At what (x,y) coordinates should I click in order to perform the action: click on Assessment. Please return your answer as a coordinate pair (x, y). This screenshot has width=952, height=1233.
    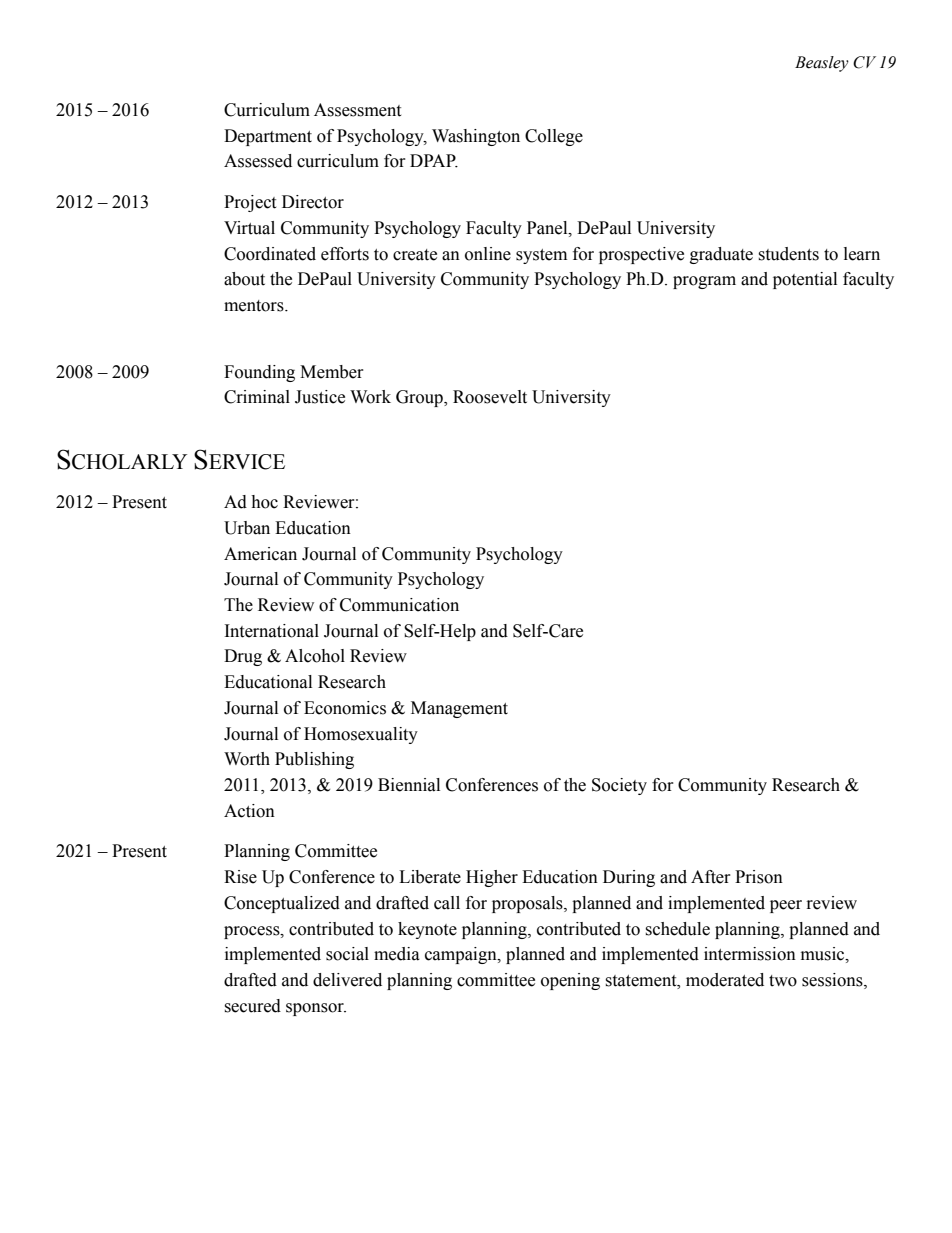
    Looking at the image, I should click on (357, 110).
